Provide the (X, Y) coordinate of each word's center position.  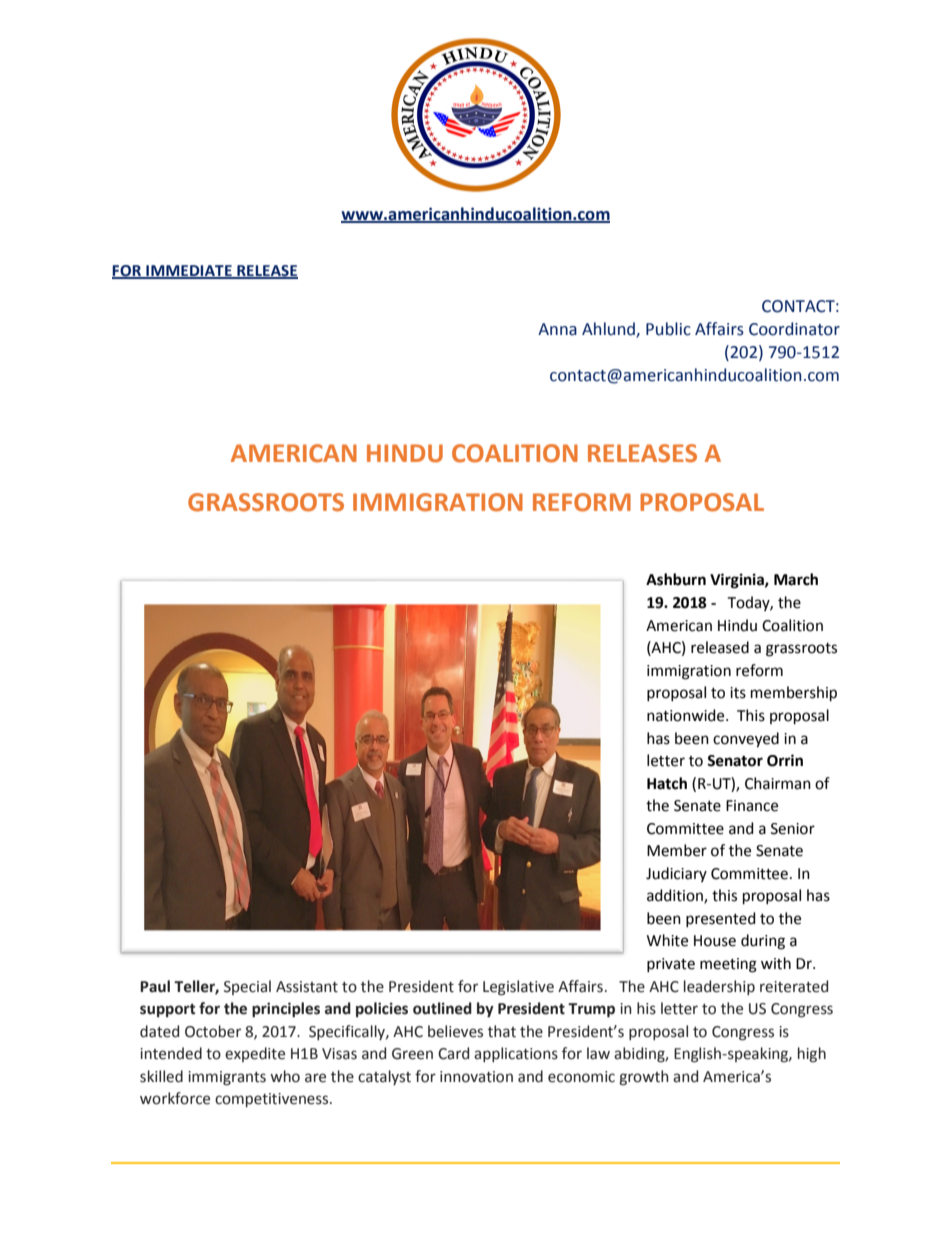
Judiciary (676, 874)
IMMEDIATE (189, 271)
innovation (476, 1077)
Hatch (667, 783)
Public (668, 329)
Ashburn (676, 579)
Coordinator (794, 329)
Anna (557, 329)
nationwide (687, 715)
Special (247, 987)
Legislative (518, 988)
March (796, 579)
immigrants (227, 1078)
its (738, 693)
